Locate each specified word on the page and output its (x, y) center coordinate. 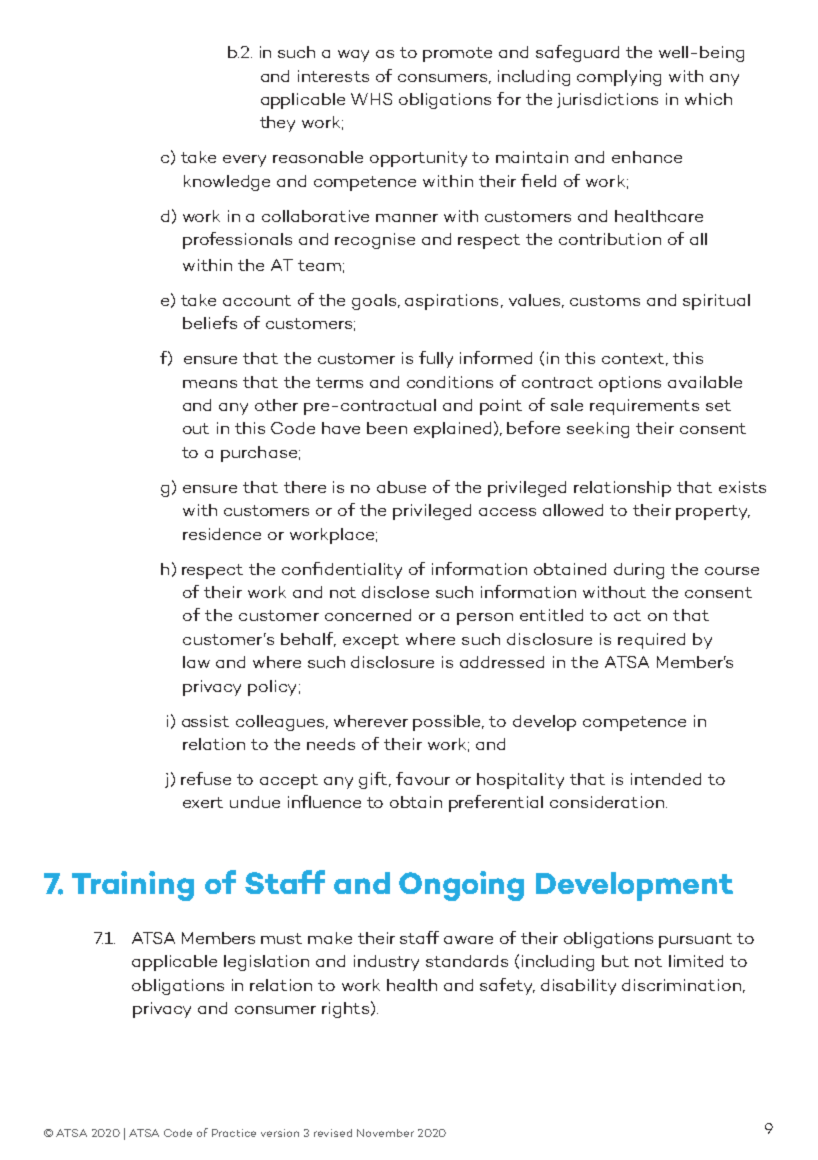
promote (457, 54)
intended (666, 779)
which (708, 99)
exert (203, 802)
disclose (395, 592)
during (639, 571)
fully (436, 359)
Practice (234, 1133)
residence (222, 534)
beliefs (210, 322)
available (705, 382)
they (277, 124)
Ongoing (461, 886)
